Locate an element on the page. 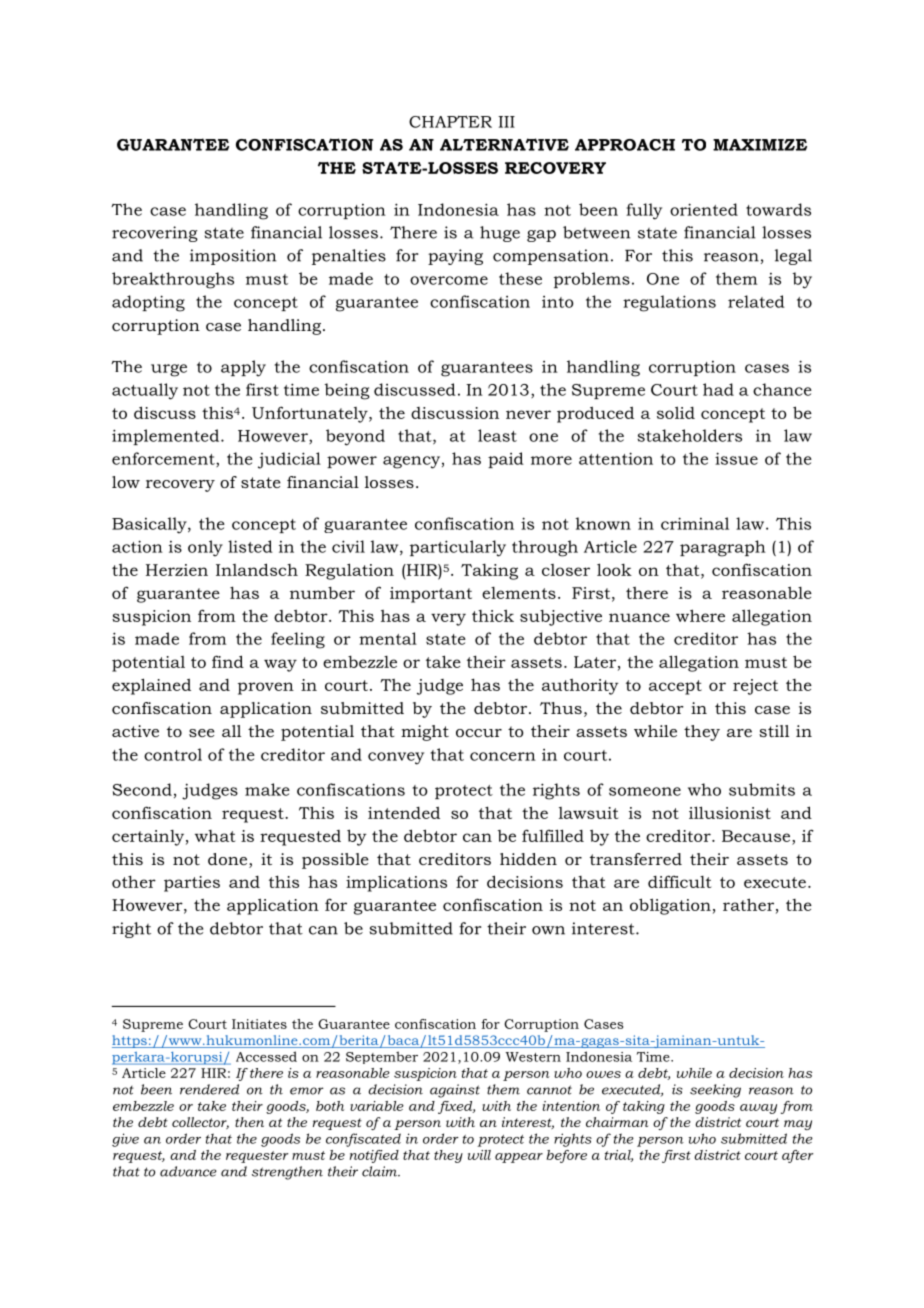 Image resolution: width=924 pixels, height=1308 pixels. find is located at coordinates (228, 661).
